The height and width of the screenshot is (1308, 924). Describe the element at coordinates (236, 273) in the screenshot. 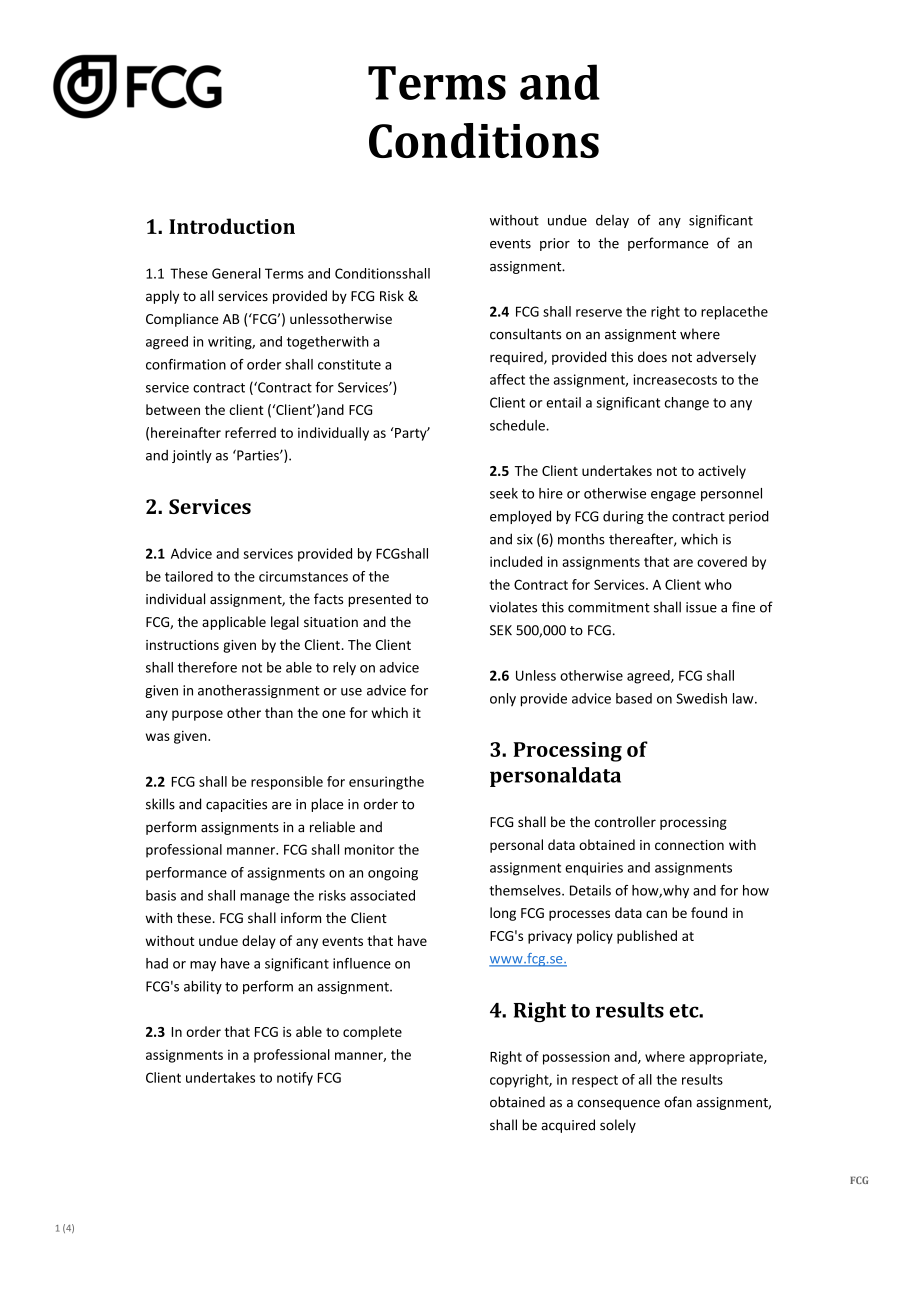

I see `General` at that location.
